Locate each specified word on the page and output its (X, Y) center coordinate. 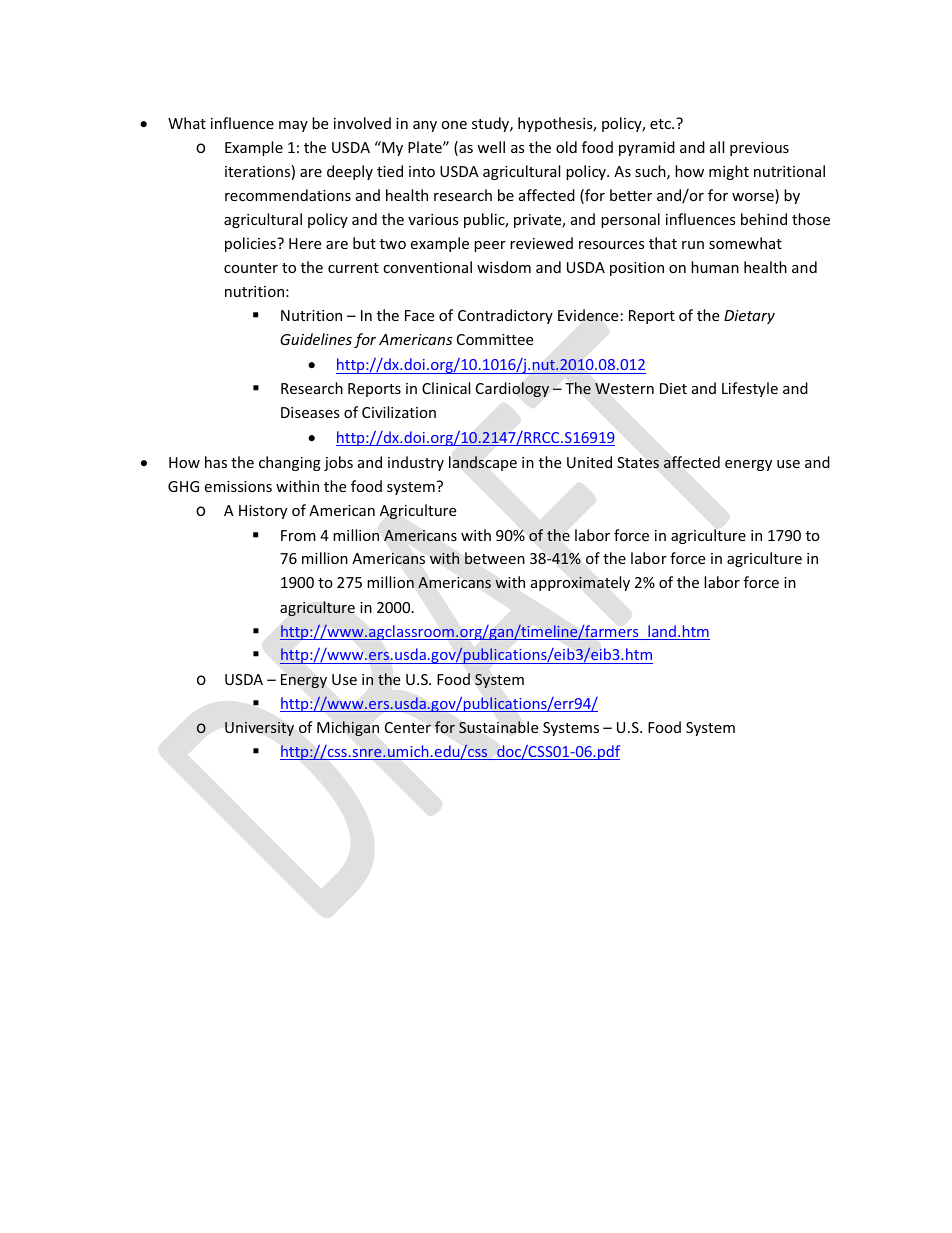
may (293, 126)
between (495, 558)
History (263, 512)
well (491, 147)
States (638, 463)
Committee (495, 339)
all (717, 147)
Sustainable (498, 727)
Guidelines (316, 339)
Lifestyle (750, 389)
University (259, 729)
